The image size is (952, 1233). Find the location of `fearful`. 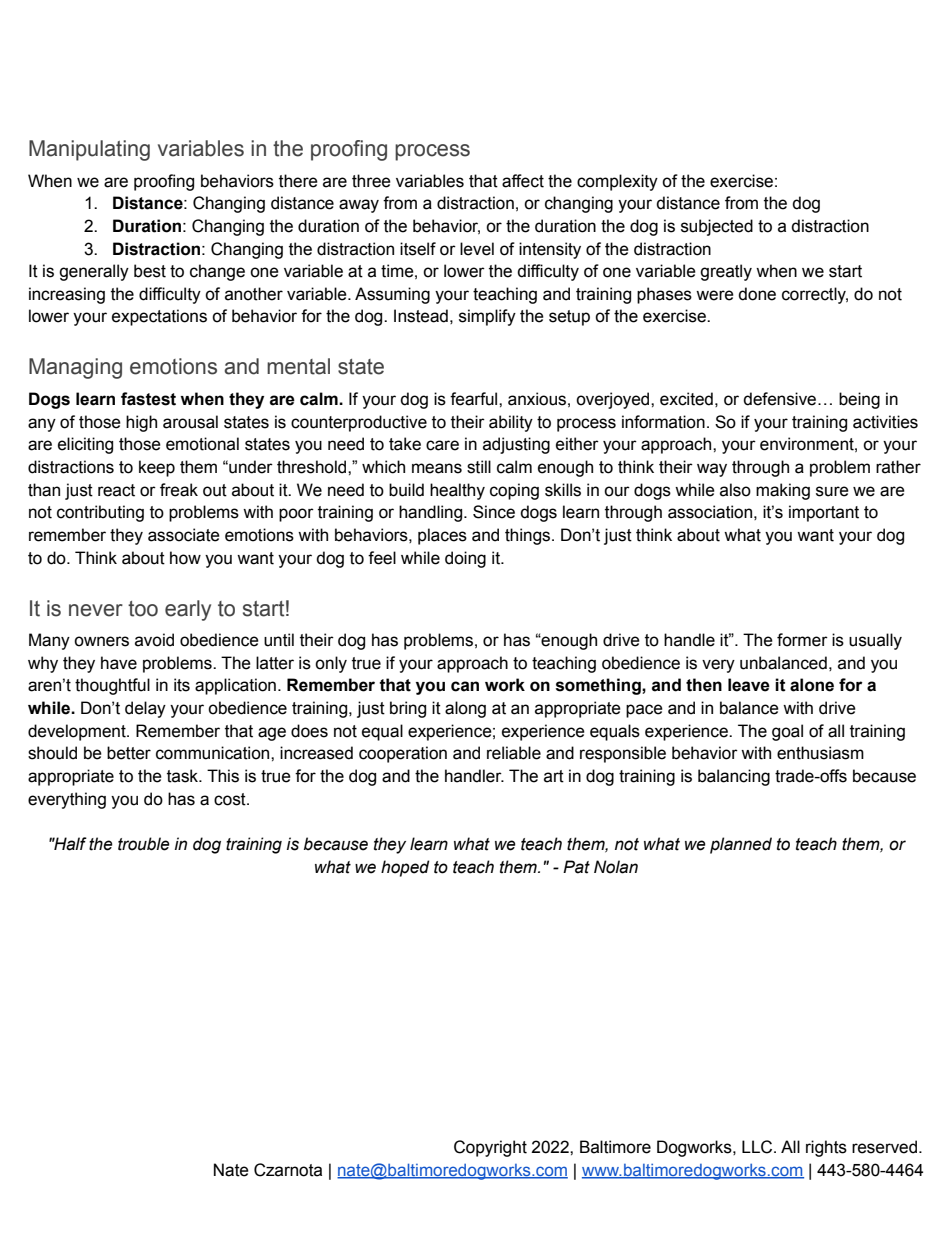

fearful is located at coordinates (475, 399).
